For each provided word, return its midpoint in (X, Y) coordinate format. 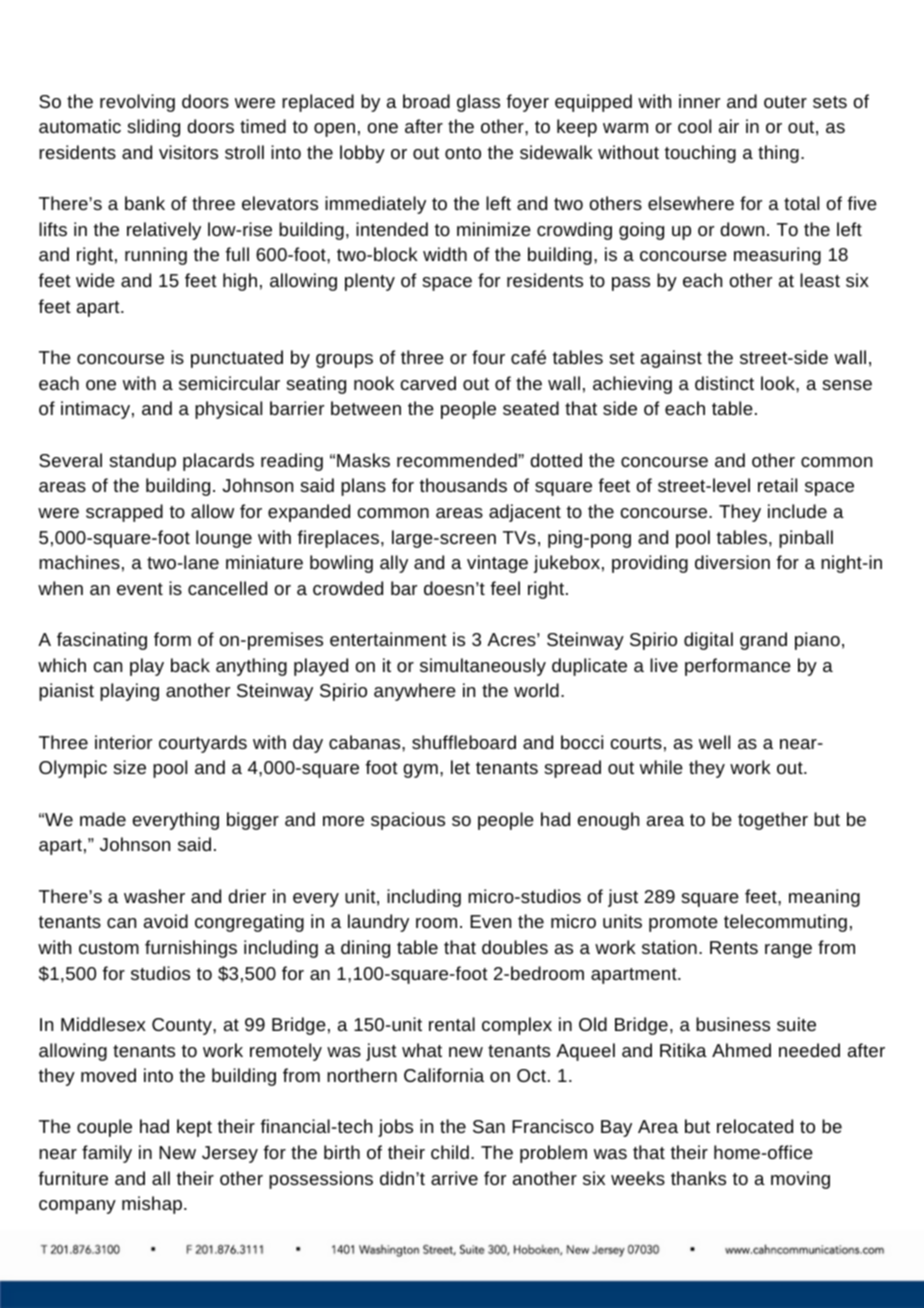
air (729, 126)
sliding (154, 128)
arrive (454, 1178)
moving (800, 1180)
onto (463, 153)
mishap (152, 1205)
